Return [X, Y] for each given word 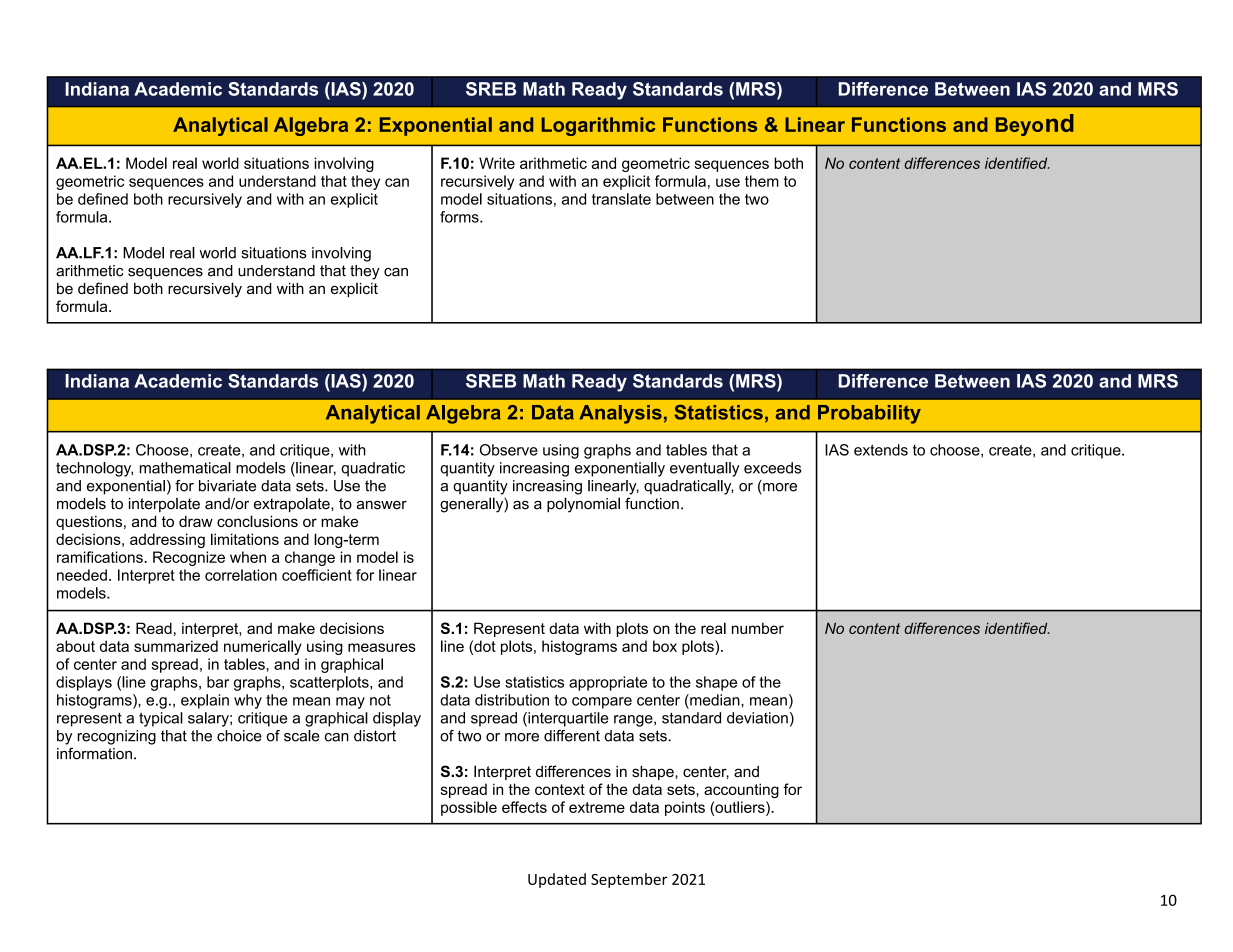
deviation [757, 718]
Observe [509, 450]
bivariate [227, 486]
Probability [869, 414]
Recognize [189, 558]
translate [621, 199]
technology [94, 469]
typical [161, 719]
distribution [512, 700]
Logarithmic [598, 126]
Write [497, 163]
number [758, 628]
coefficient [317, 575]
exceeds [772, 468]
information [94, 753]
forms [460, 217]
